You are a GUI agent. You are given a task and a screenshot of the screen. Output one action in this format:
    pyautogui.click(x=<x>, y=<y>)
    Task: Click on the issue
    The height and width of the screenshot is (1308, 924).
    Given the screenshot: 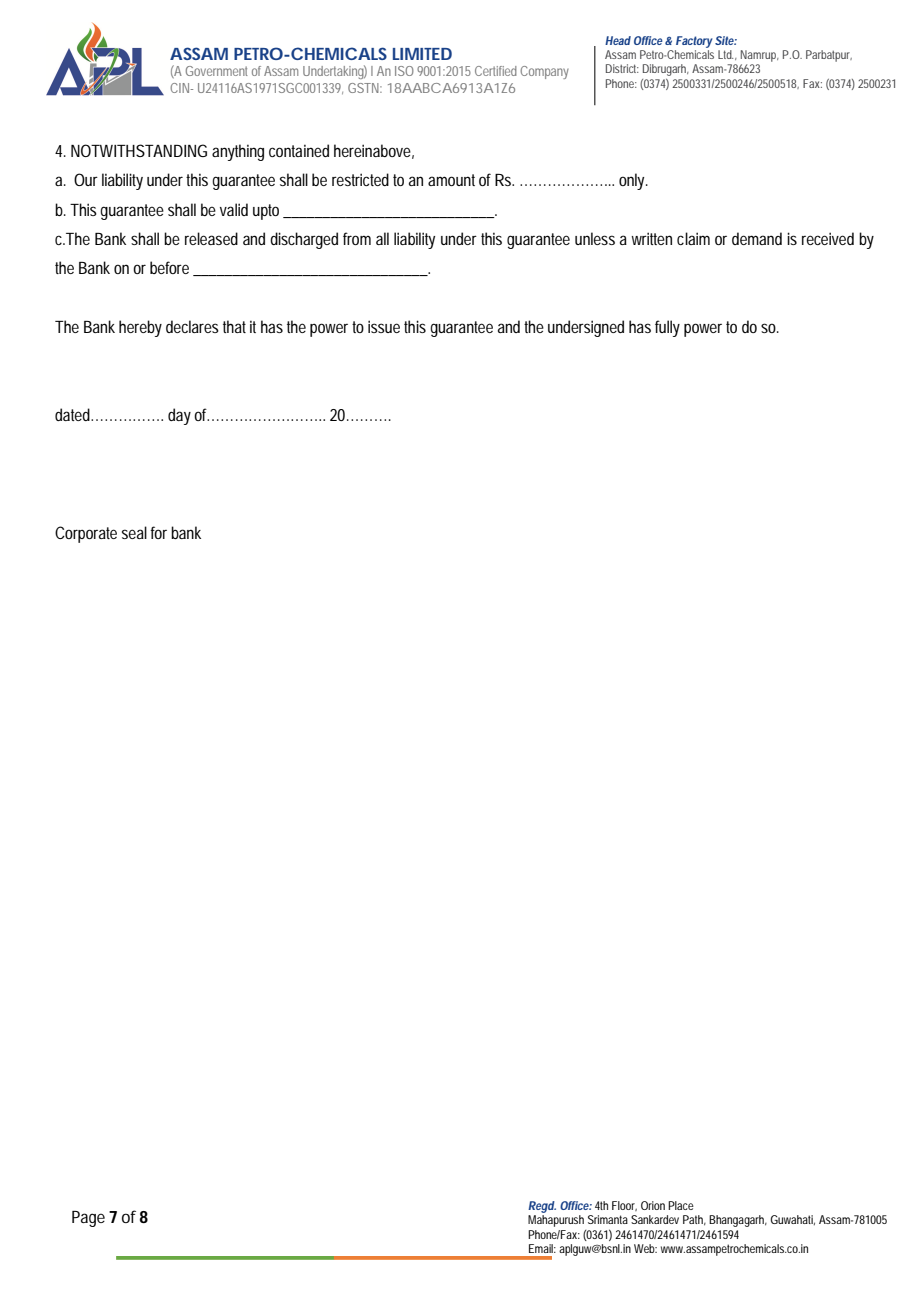 What is the action you would take?
    pyautogui.click(x=384, y=326)
